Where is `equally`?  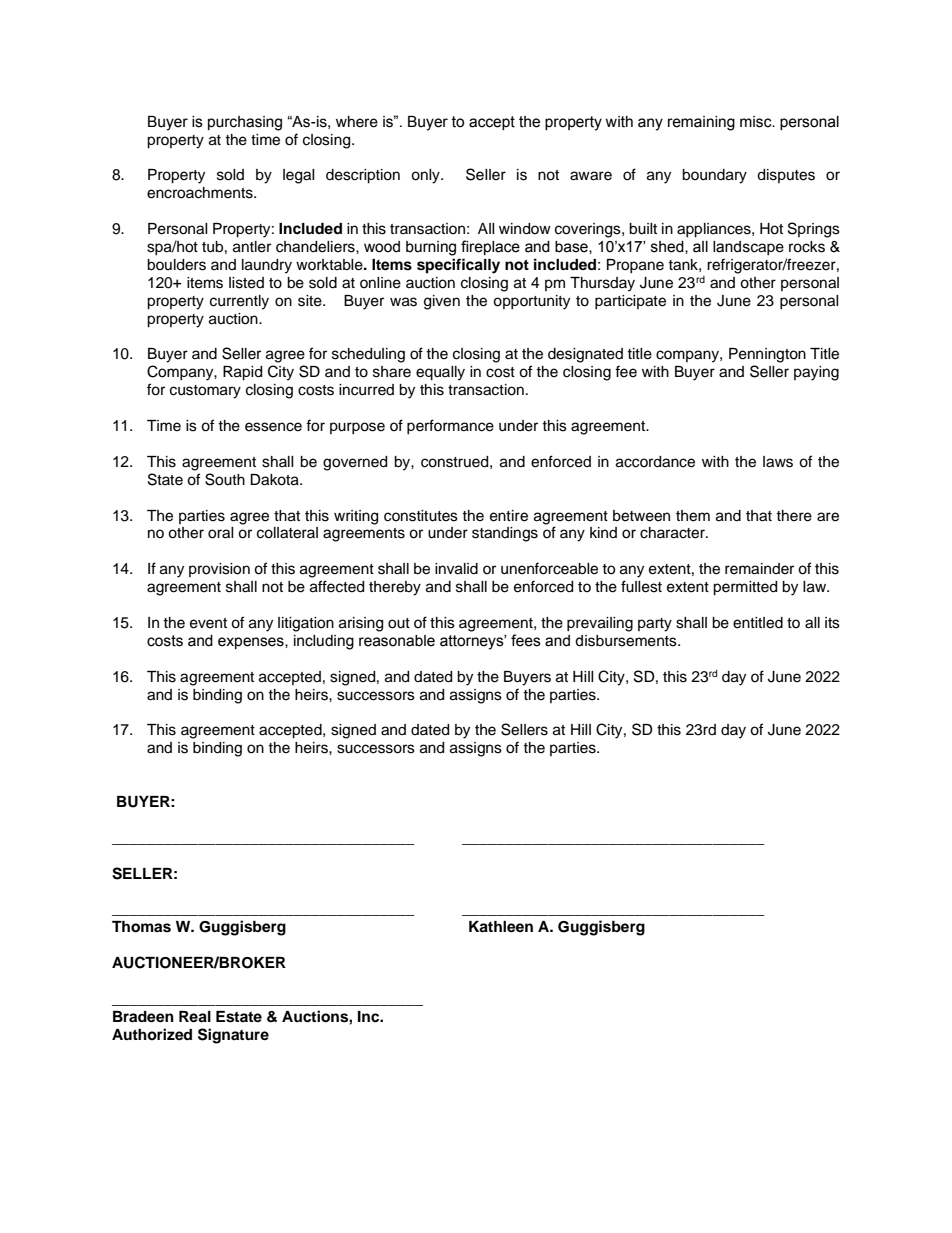 equally is located at coordinates (440, 373).
